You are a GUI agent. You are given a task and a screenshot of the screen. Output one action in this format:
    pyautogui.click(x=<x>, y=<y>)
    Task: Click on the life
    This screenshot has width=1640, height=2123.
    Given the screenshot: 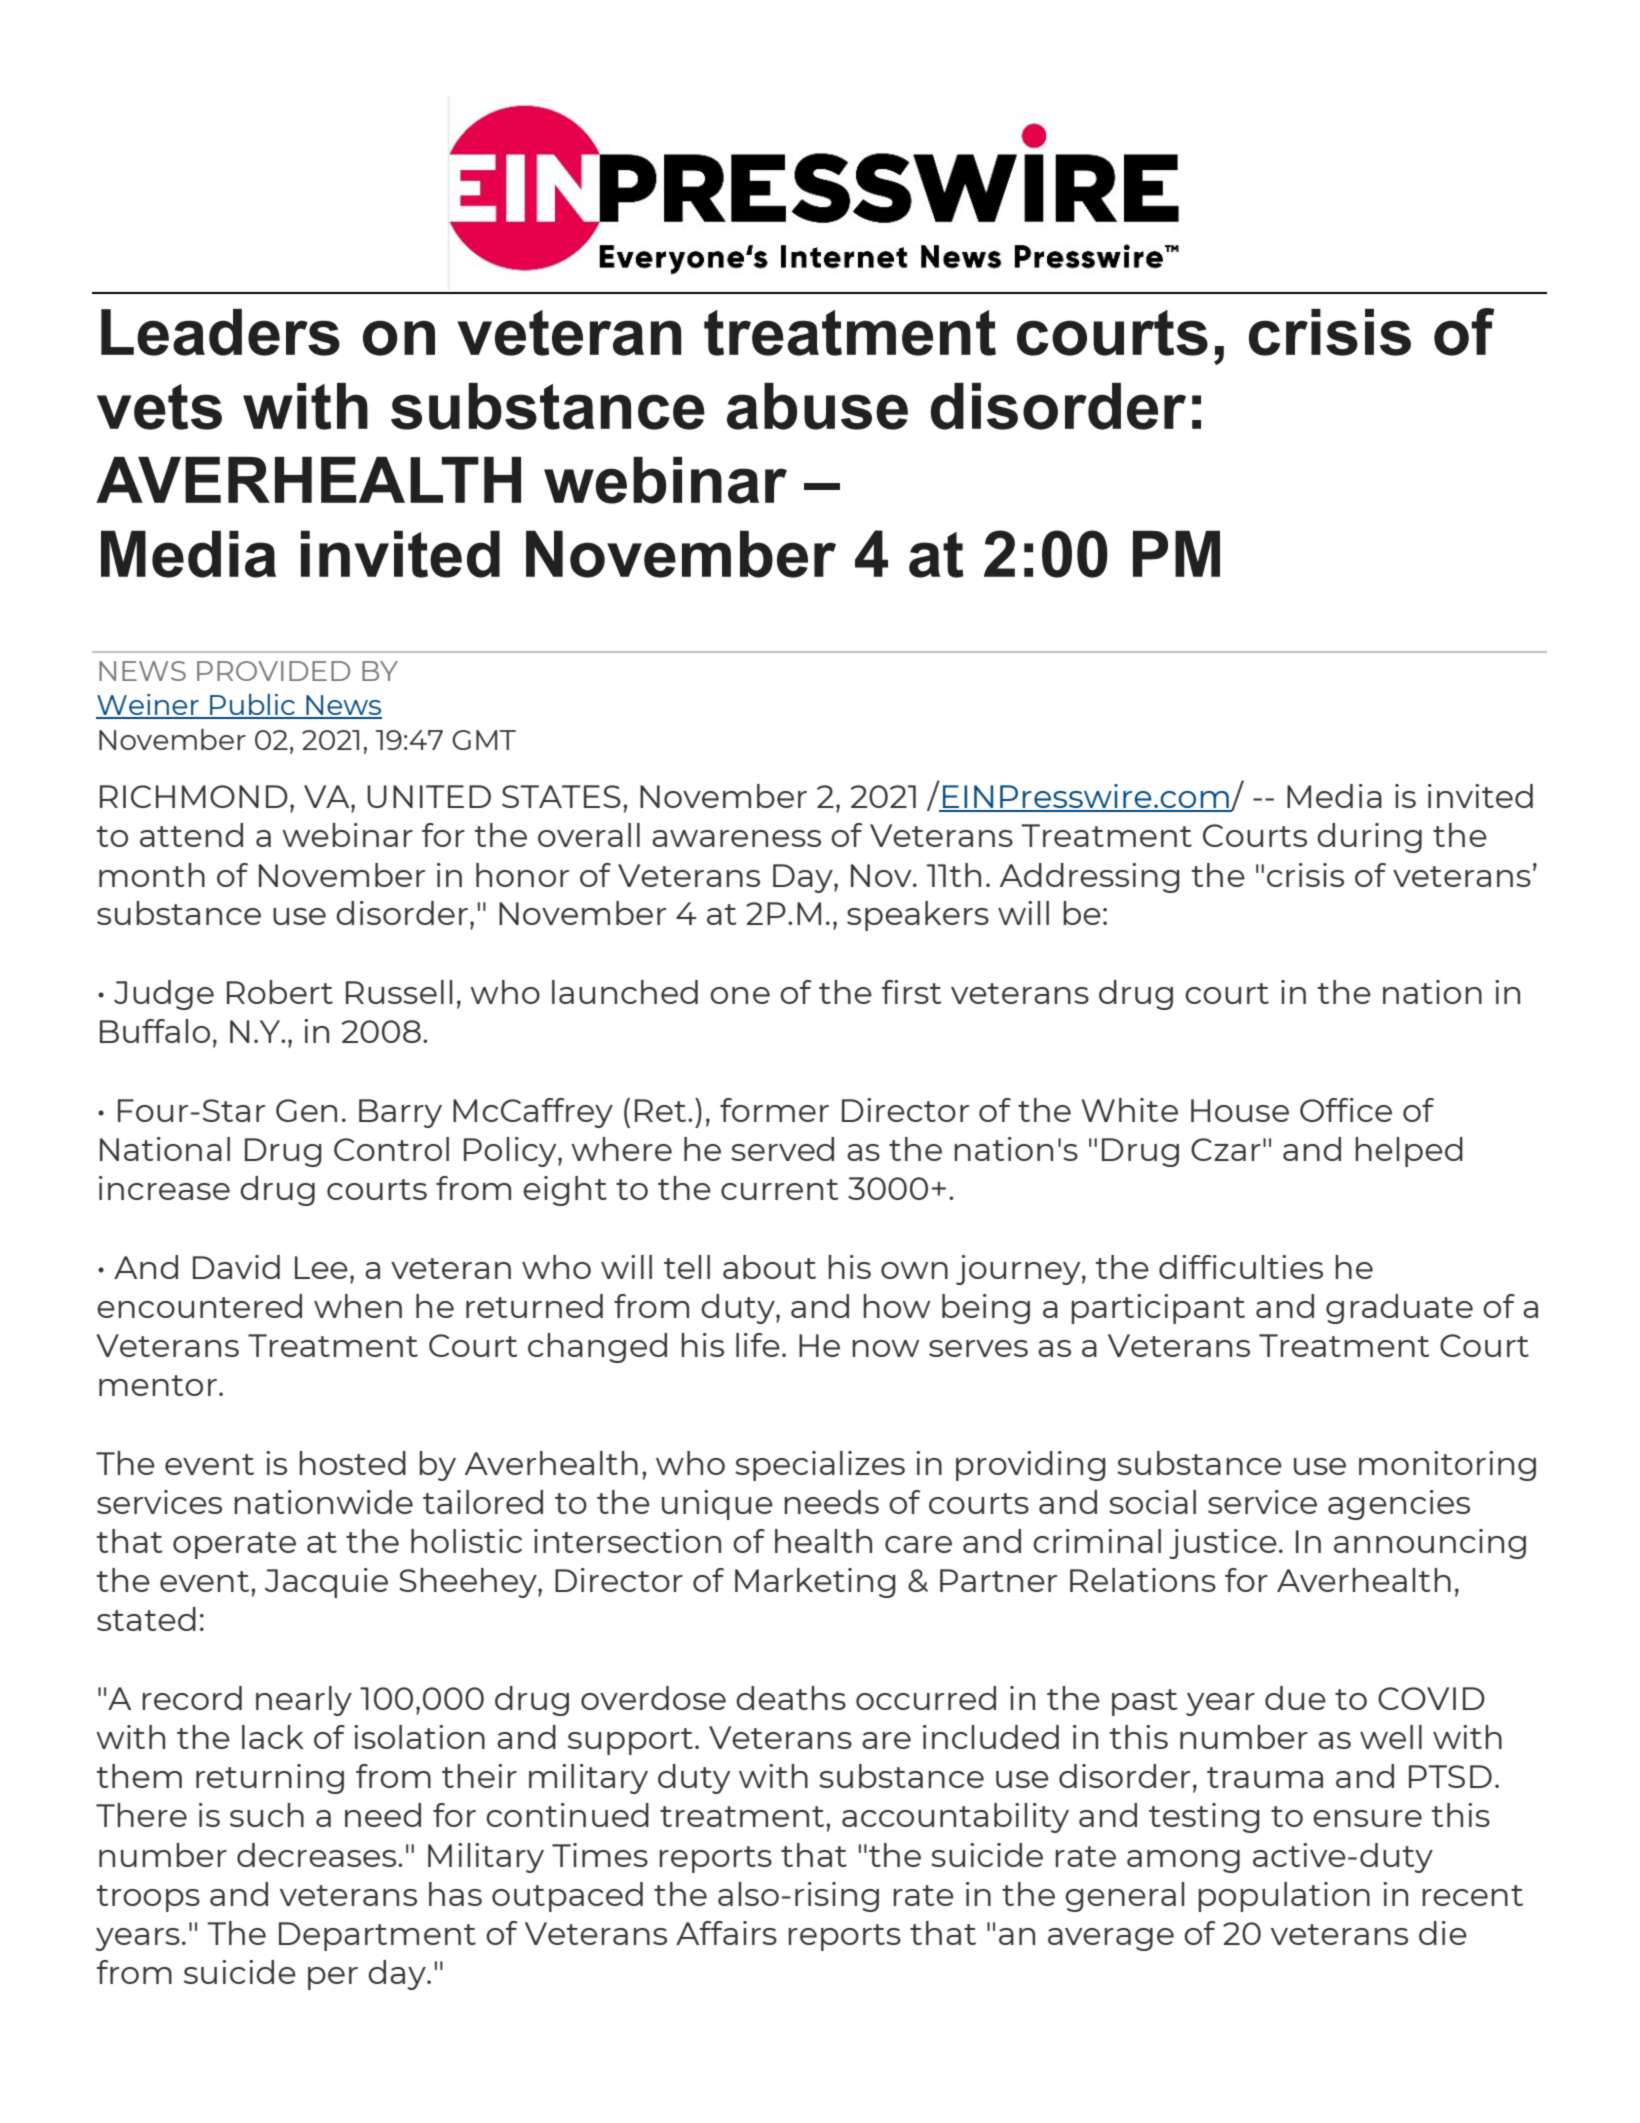 What is the action you would take?
    pyautogui.click(x=758, y=1345)
